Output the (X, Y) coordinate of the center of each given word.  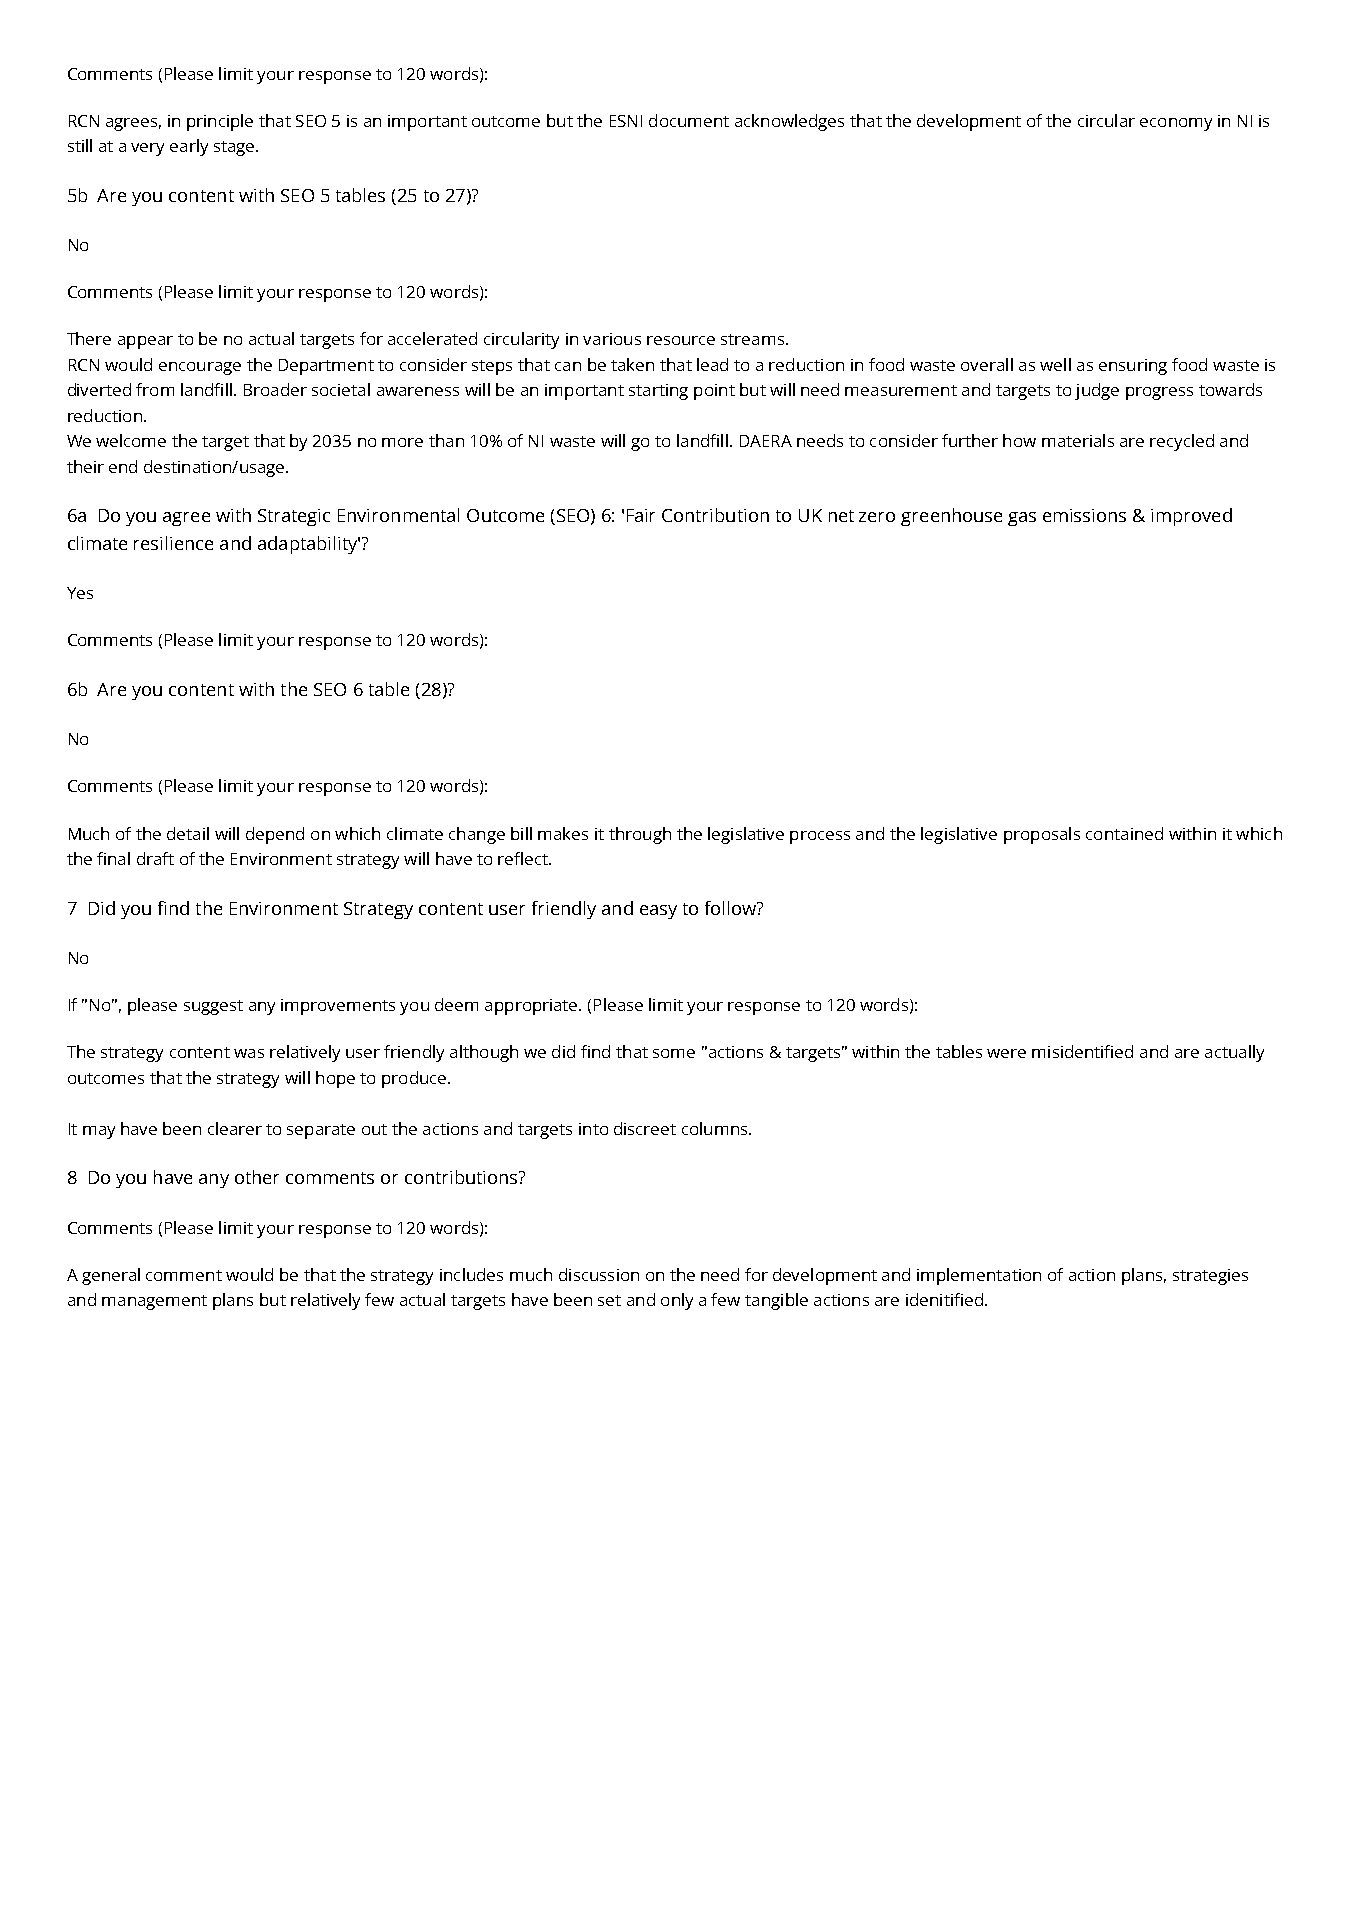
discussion (599, 1274)
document (689, 120)
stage (235, 148)
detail (188, 833)
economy (1176, 124)
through (640, 835)
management (154, 1302)
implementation (979, 1276)
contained (1124, 833)
